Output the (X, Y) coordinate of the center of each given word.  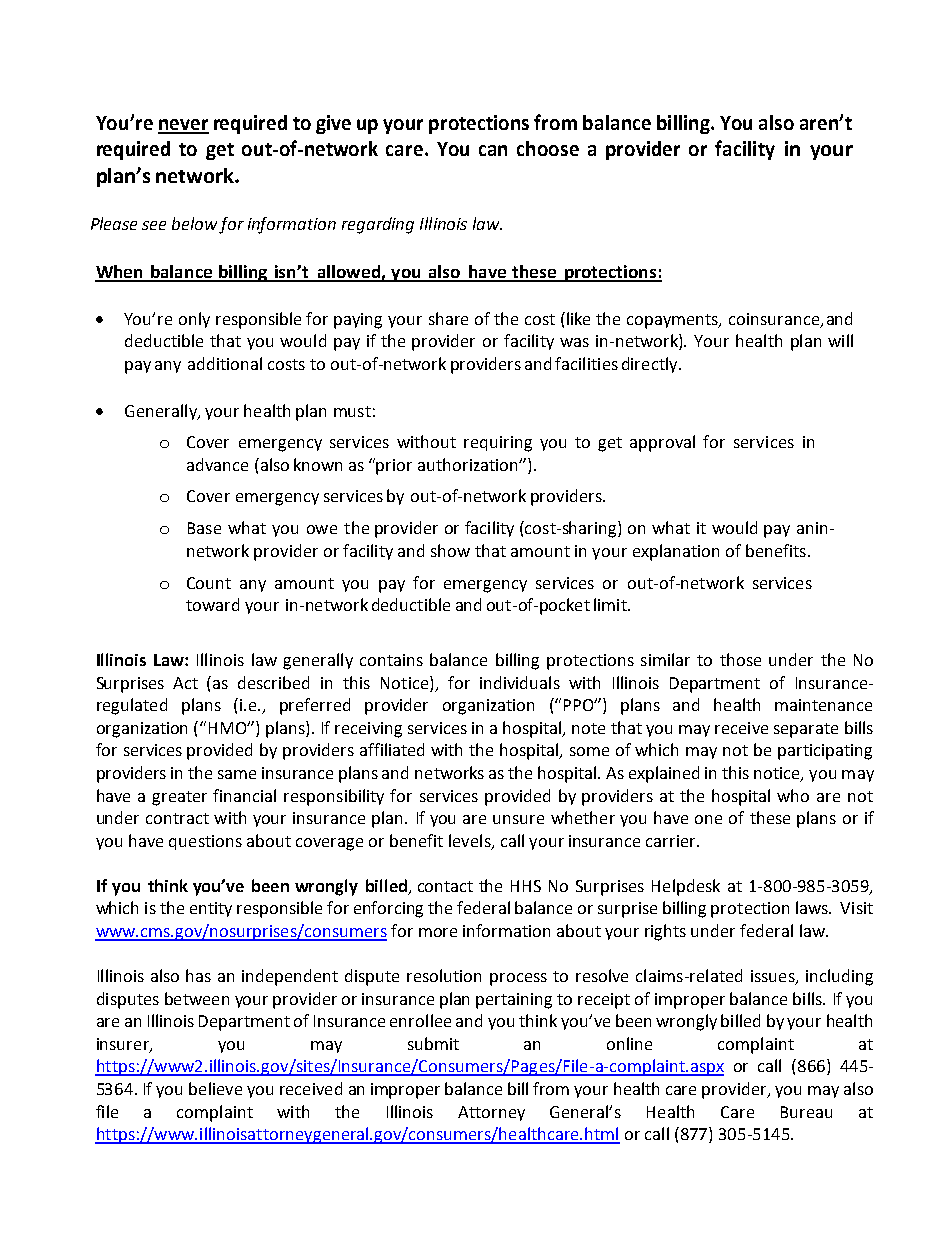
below (194, 223)
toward (212, 604)
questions (205, 842)
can (493, 150)
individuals (520, 682)
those (740, 659)
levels (471, 841)
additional (225, 363)
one (708, 819)
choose (548, 148)
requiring (498, 444)
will (840, 340)
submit (433, 1043)
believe (215, 1088)
